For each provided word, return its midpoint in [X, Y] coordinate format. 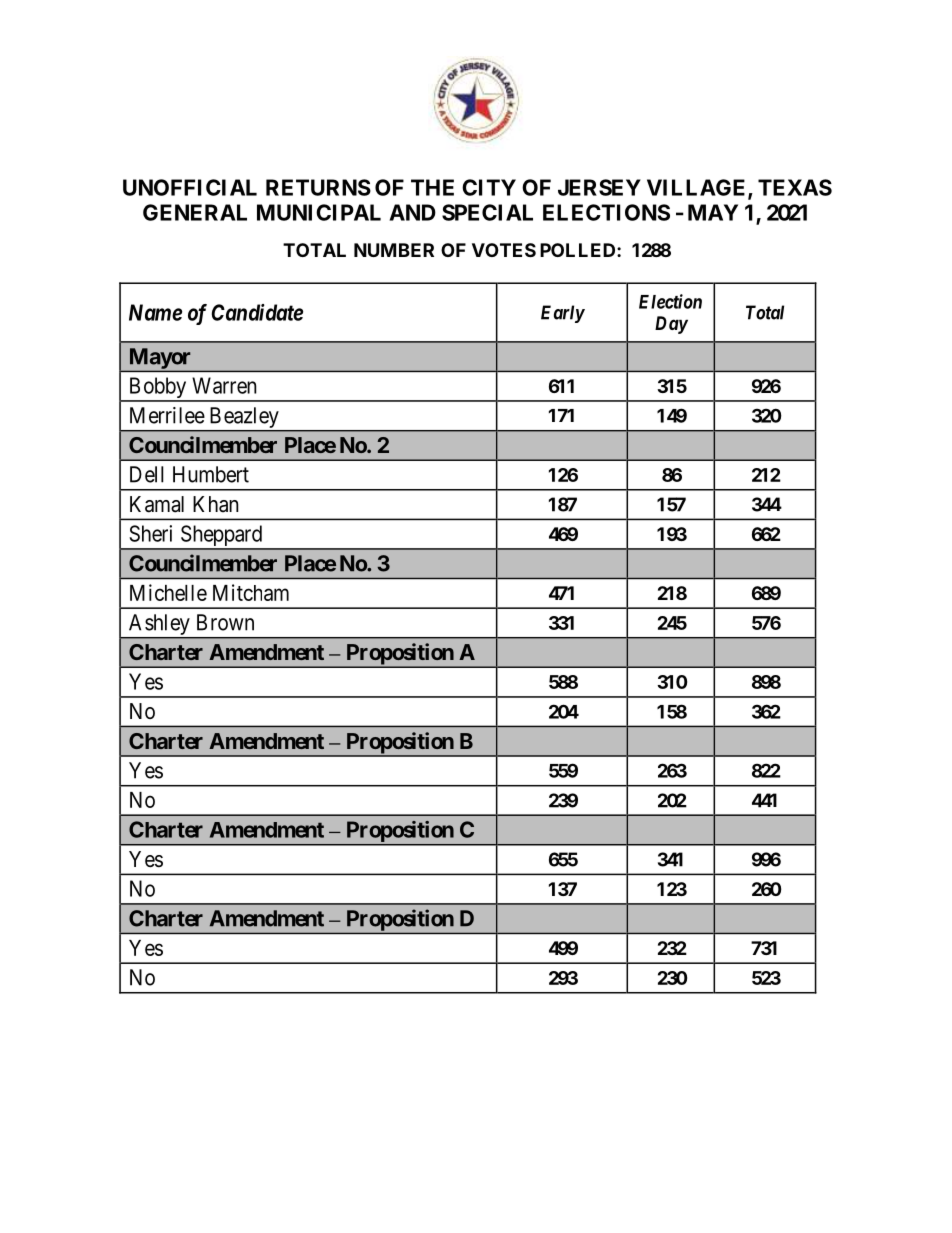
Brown [225, 622]
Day [671, 325]
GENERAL [195, 212]
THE [432, 187]
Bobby [157, 389]
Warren [224, 385]
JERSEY [599, 187]
